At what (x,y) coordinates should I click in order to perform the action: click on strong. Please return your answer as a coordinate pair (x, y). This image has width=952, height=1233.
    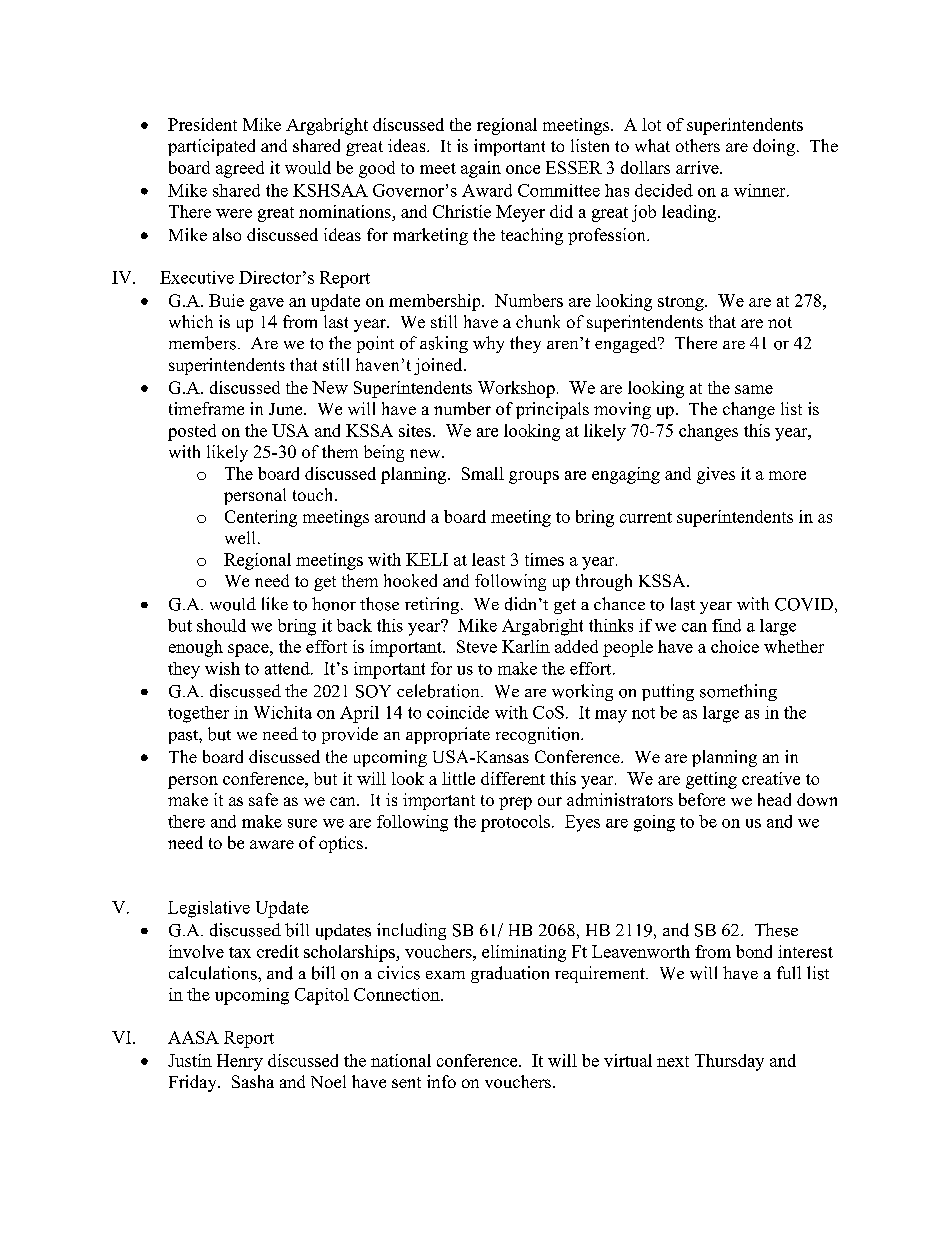
    Looking at the image, I should click on (682, 303).
